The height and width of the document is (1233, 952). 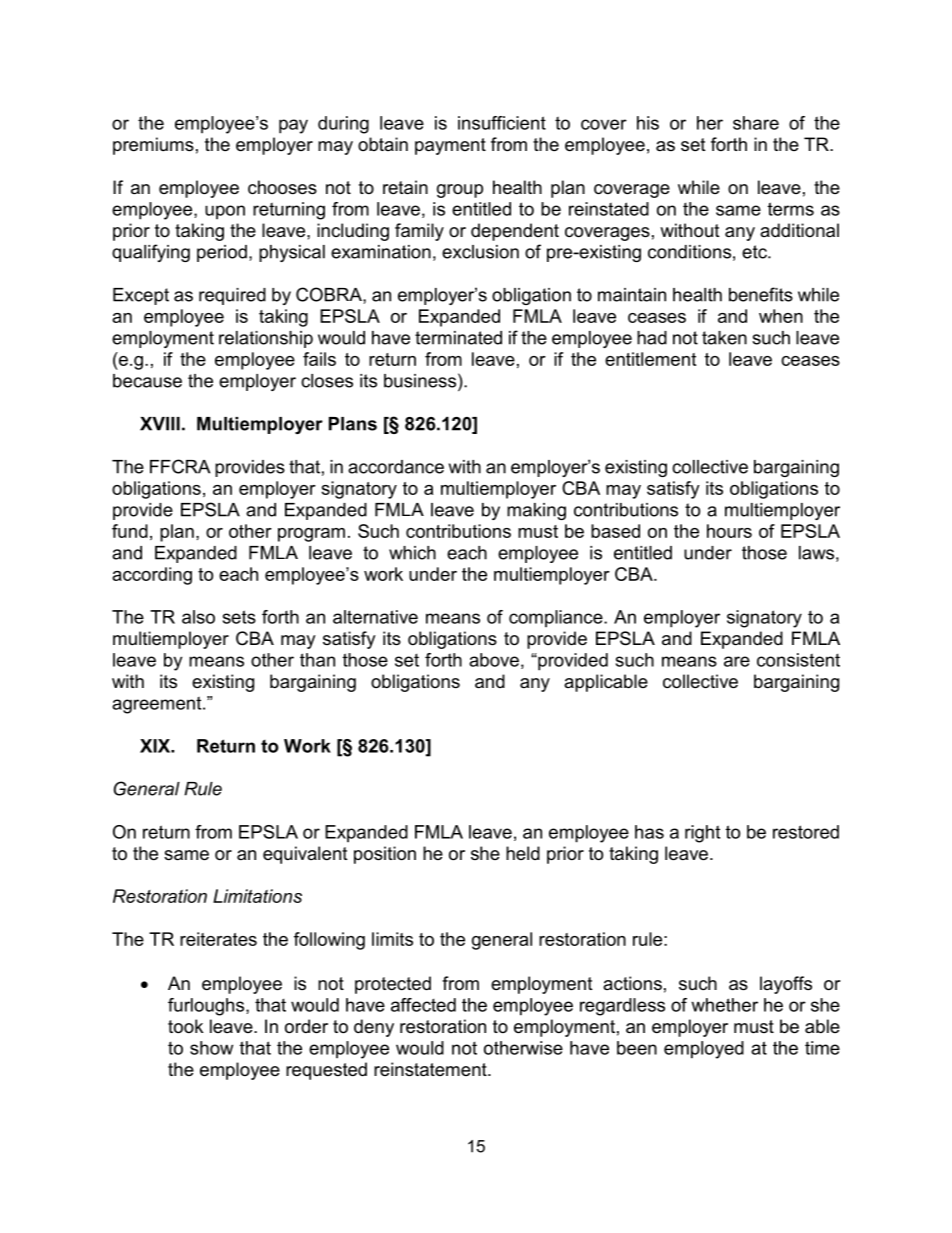 What do you see at coordinates (756, 123) in the document?
I see `share` at bounding box center [756, 123].
